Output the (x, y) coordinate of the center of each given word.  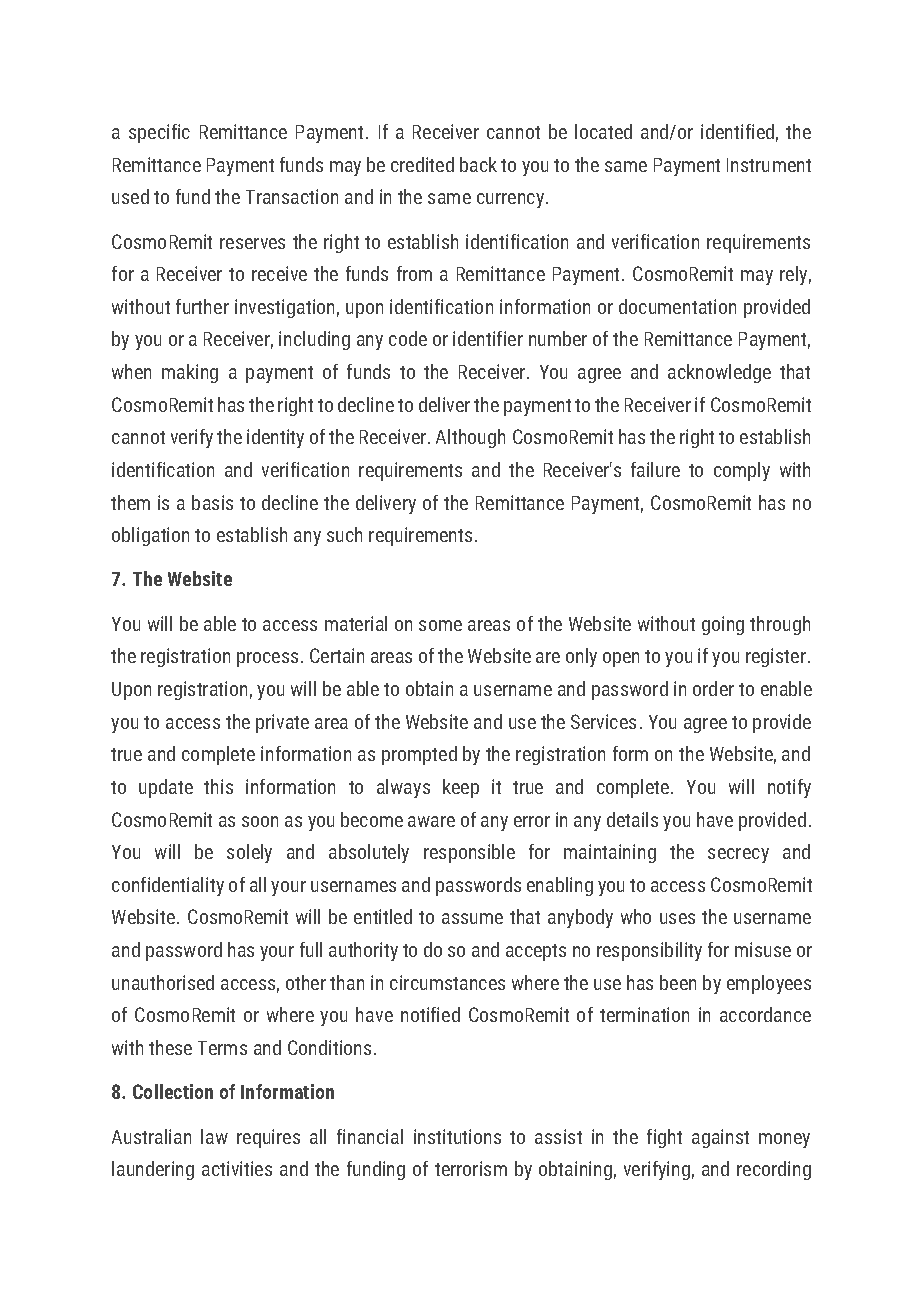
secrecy (738, 855)
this (218, 786)
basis (212, 502)
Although (470, 438)
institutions (457, 1136)
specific (159, 133)
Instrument (769, 165)
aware (431, 821)
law (214, 1136)
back (478, 164)
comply (742, 471)
